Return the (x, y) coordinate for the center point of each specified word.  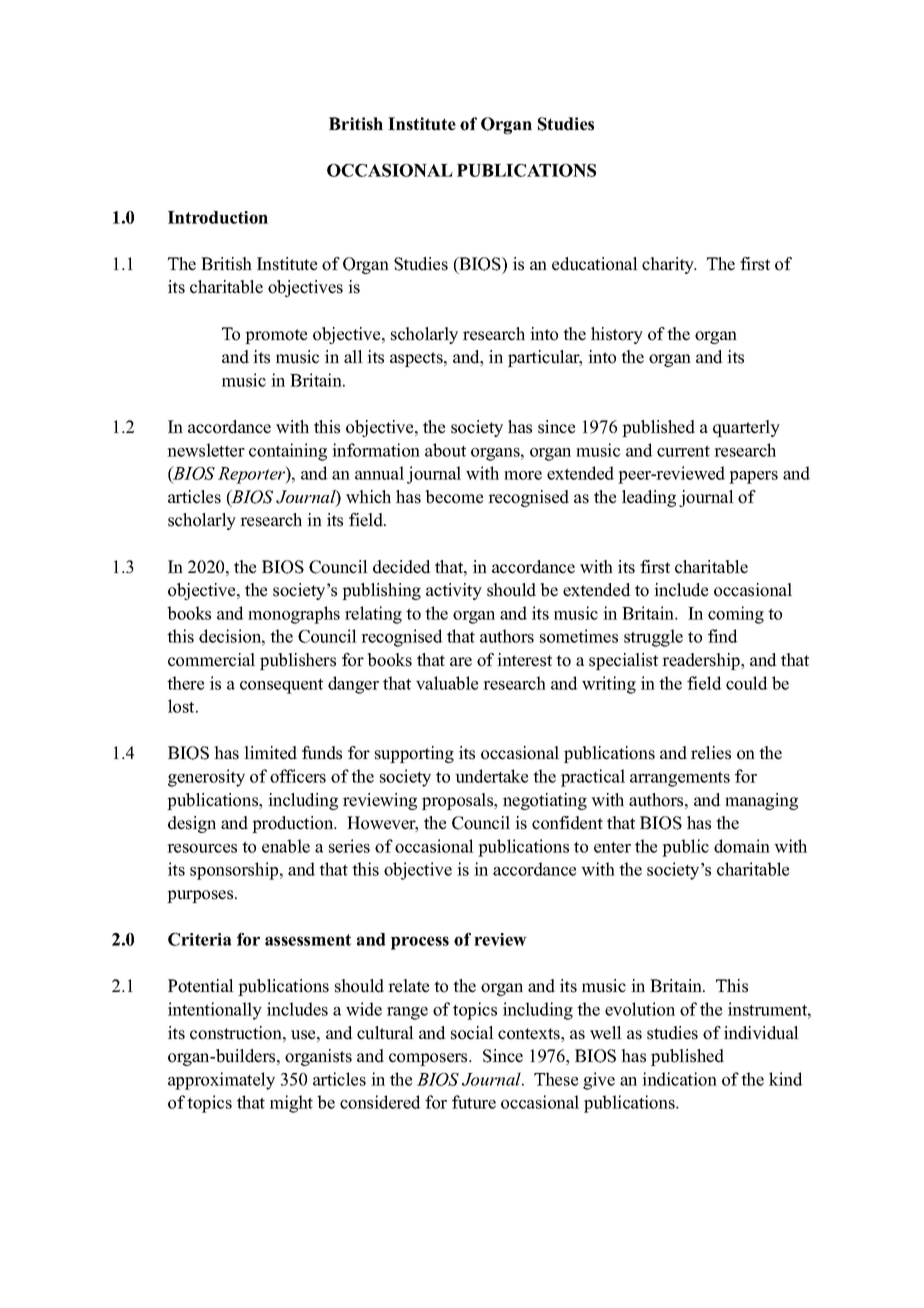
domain (742, 846)
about (445, 450)
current (683, 451)
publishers (298, 661)
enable (286, 846)
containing (288, 452)
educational (595, 264)
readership (702, 661)
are (461, 662)
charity (669, 265)
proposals (459, 801)
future (474, 1102)
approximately (221, 1081)
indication (679, 1079)
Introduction (218, 217)
